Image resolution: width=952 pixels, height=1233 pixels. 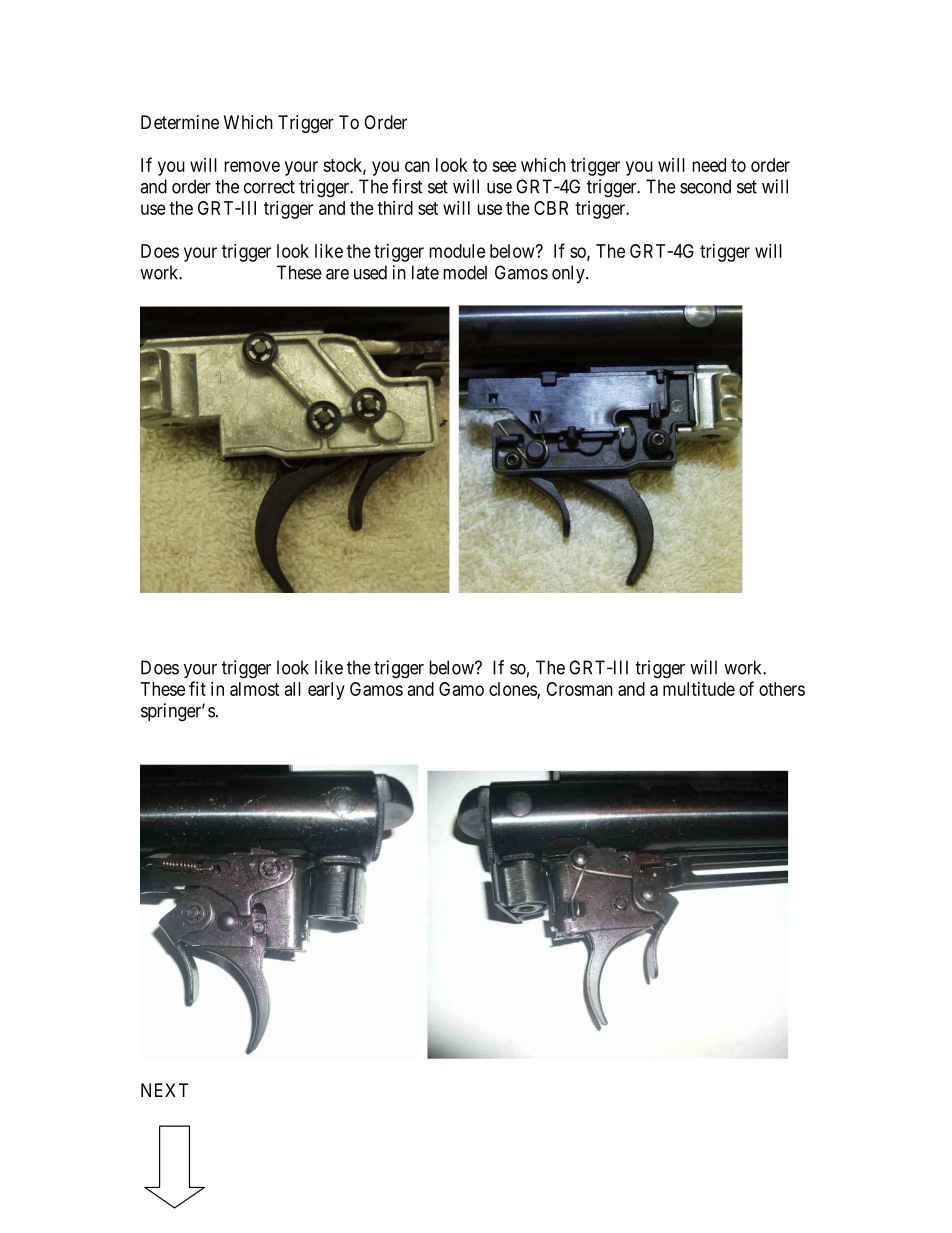 What do you see at coordinates (164, 1090) in the page?
I see `NEXT` at bounding box center [164, 1090].
